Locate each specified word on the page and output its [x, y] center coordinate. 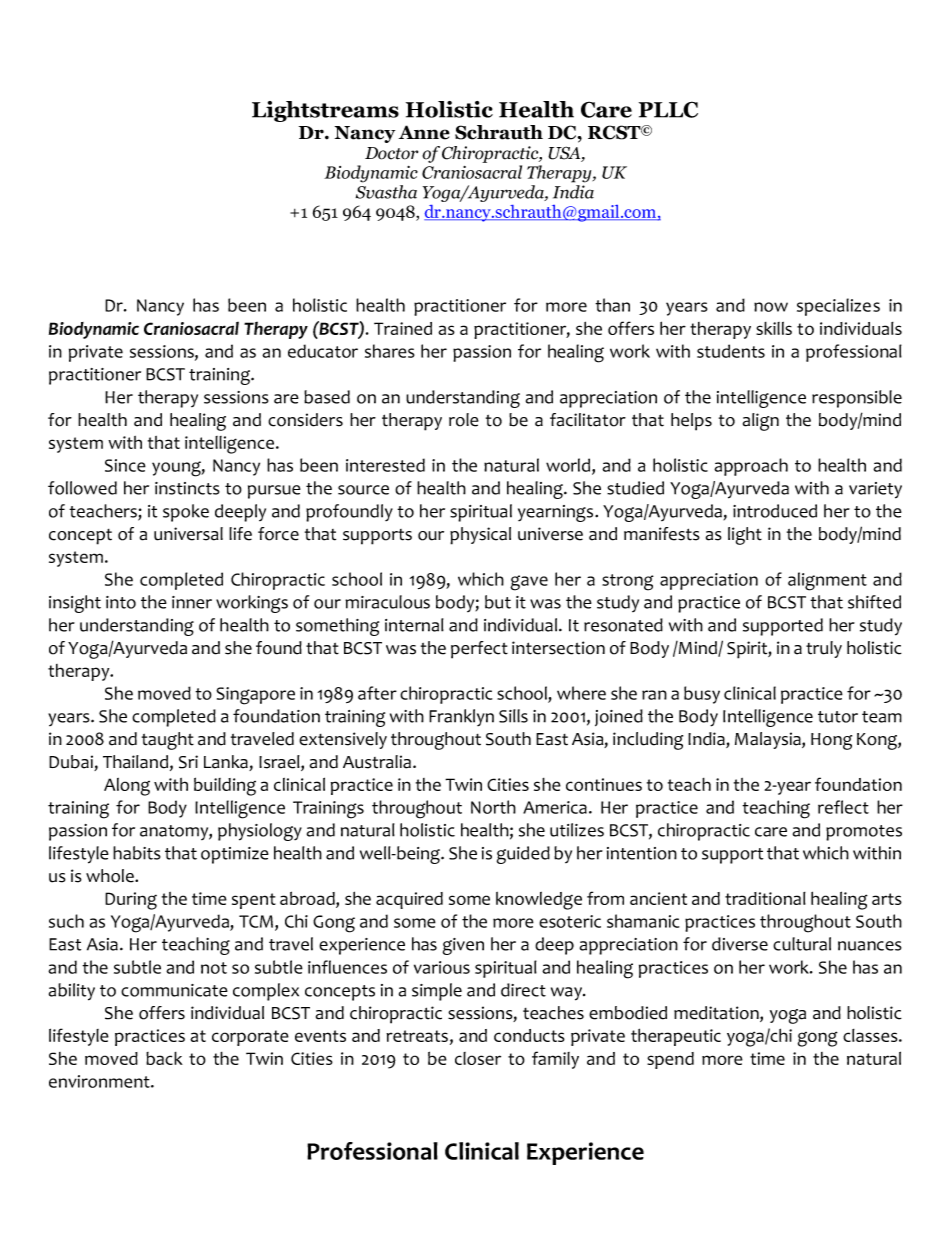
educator [323, 351]
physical [480, 536]
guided [523, 855]
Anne [424, 132]
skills [774, 328]
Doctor [391, 153]
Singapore [255, 696]
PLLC [668, 109]
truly [824, 649]
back [164, 1058]
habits [137, 853]
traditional [765, 898]
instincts [187, 488]
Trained [403, 328]
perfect [479, 650]
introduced [775, 511]
